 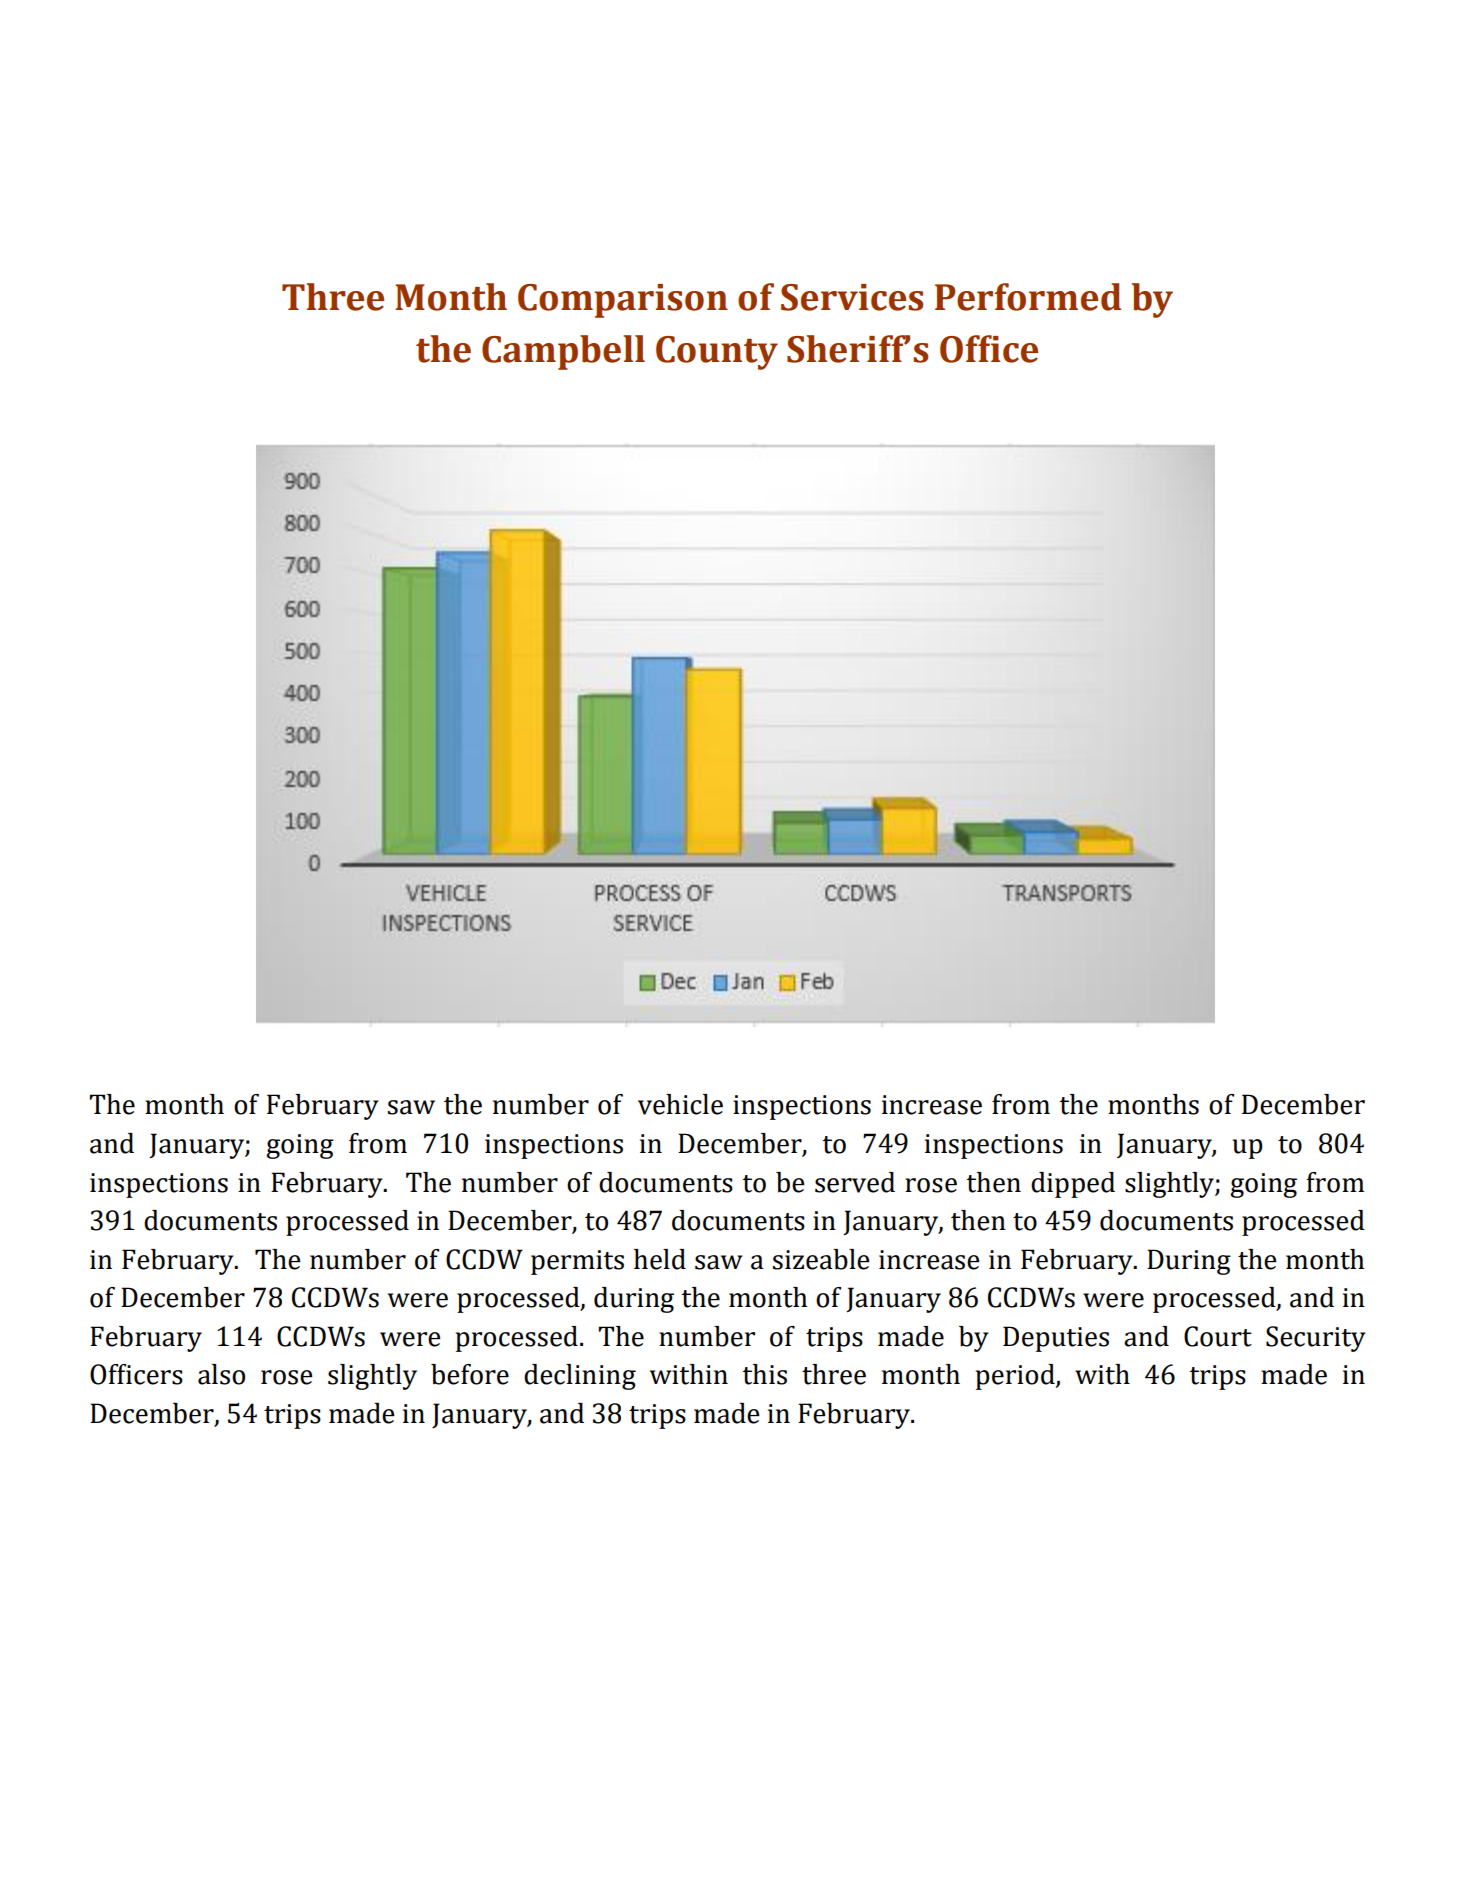 I want to click on served, so click(x=855, y=1182).
